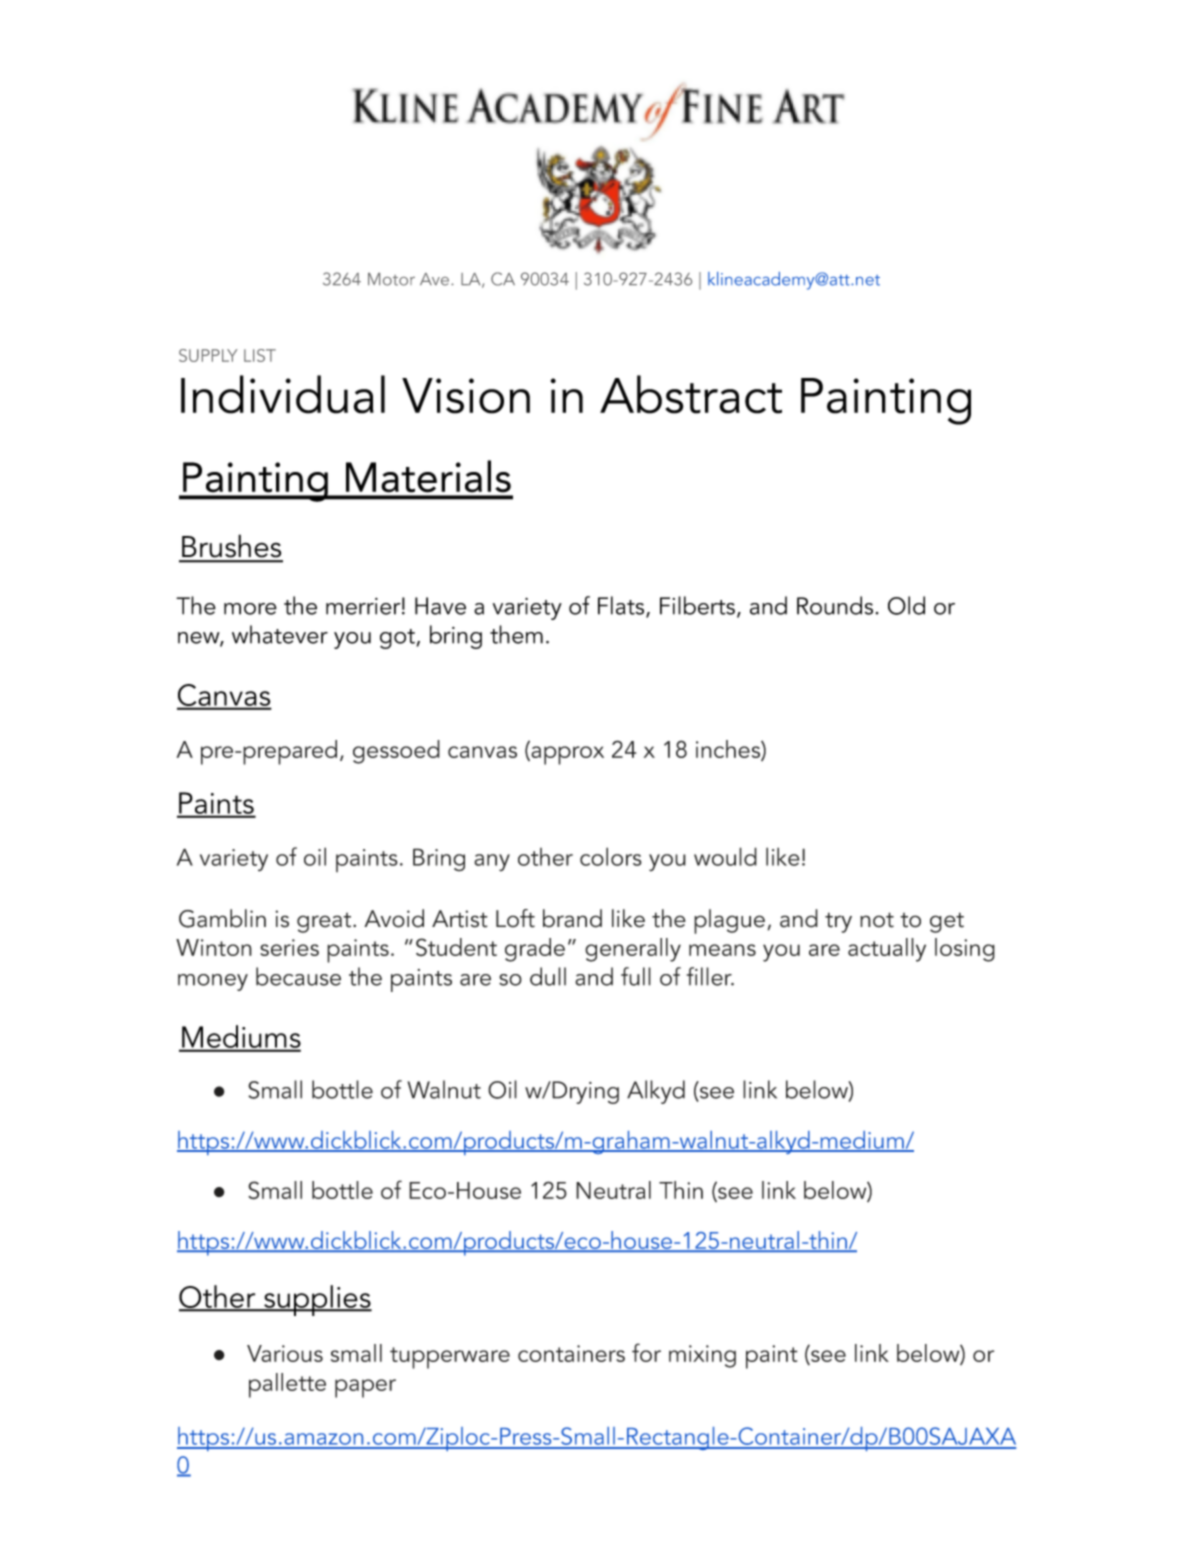  Describe the element at coordinates (887, 950) in the screenshot. I see `actually` at that location.
